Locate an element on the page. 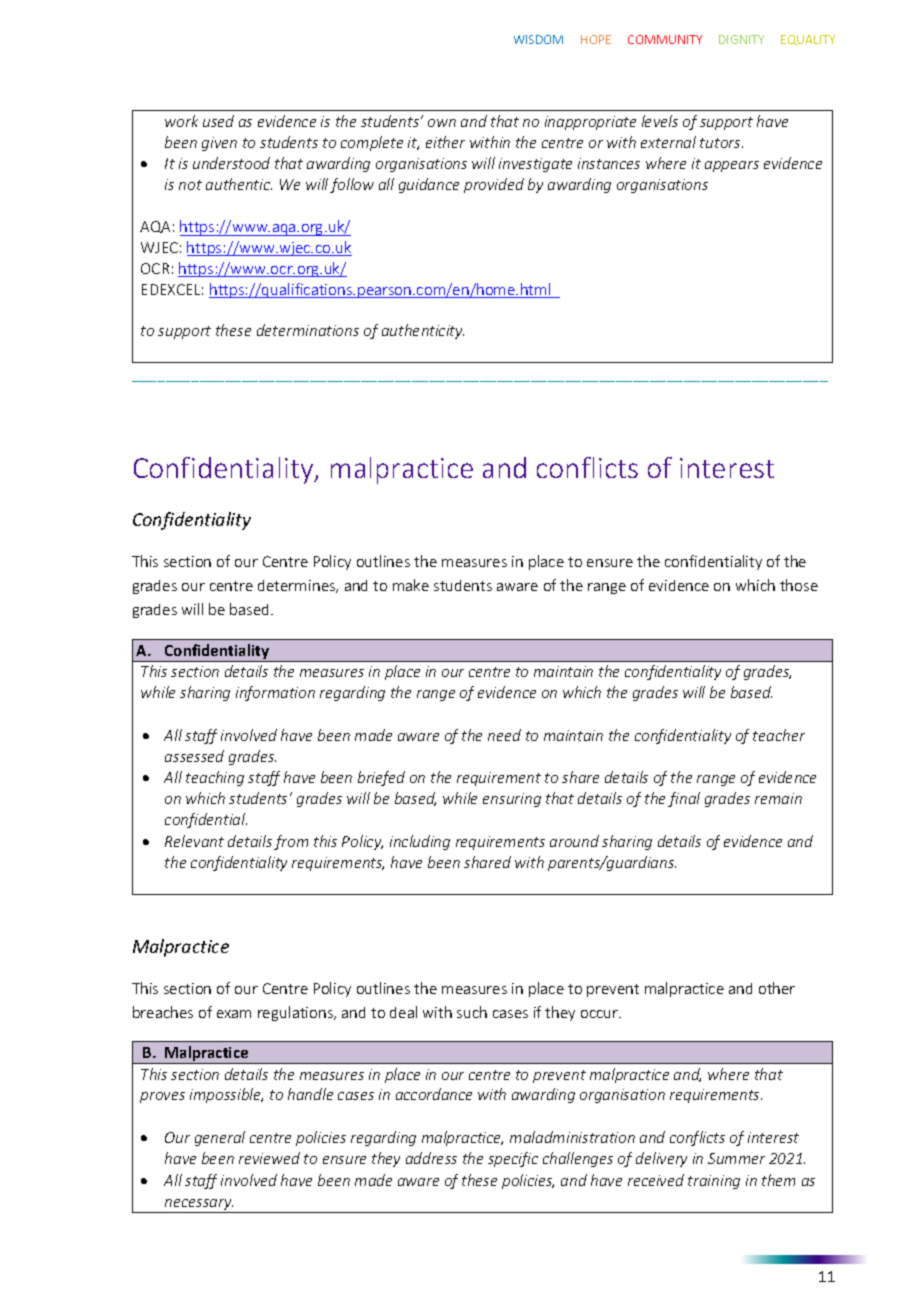  teaching is located at coordinates (215, 778).
